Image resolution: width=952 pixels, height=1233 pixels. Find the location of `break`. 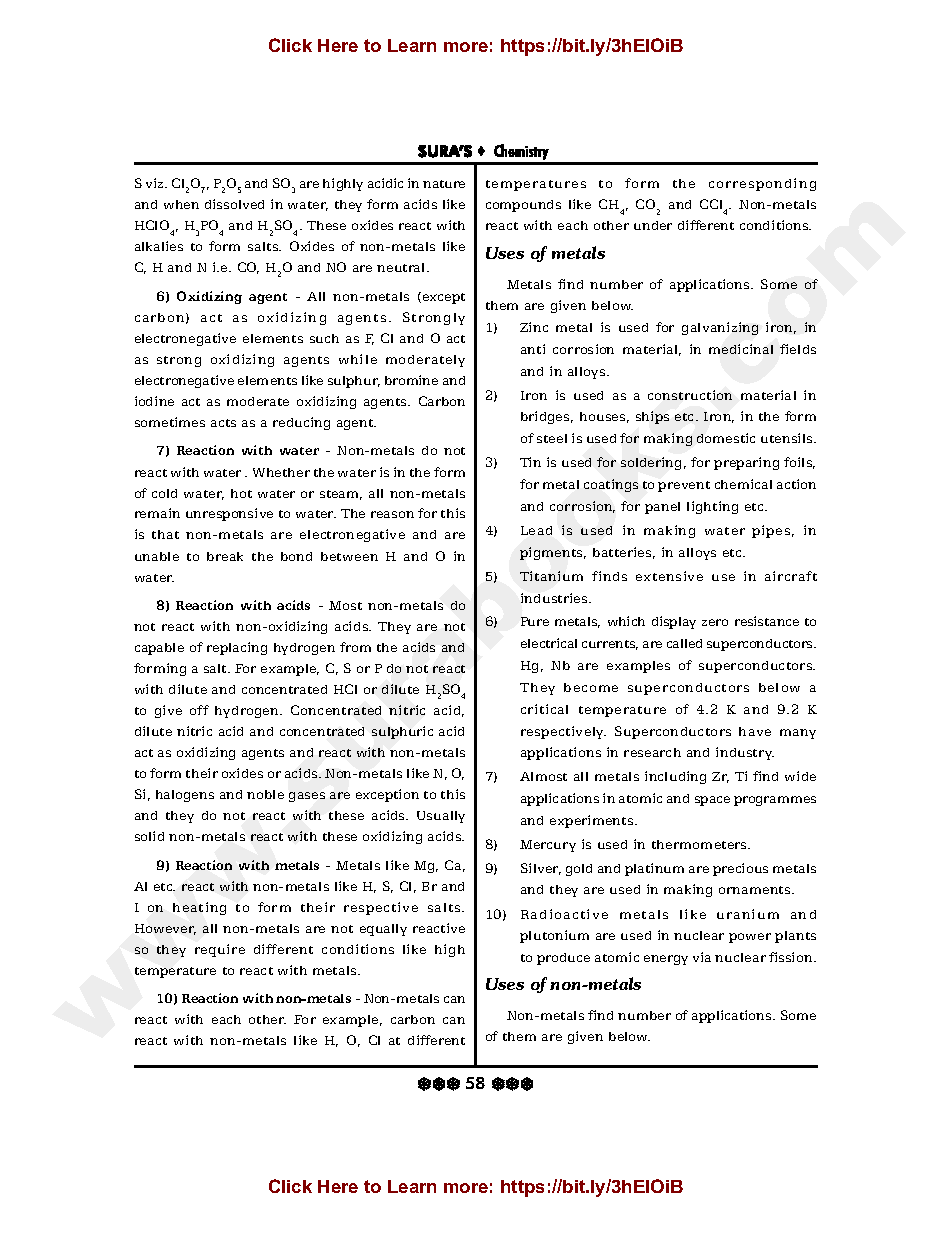

break is located at coordinates (225, 556).
